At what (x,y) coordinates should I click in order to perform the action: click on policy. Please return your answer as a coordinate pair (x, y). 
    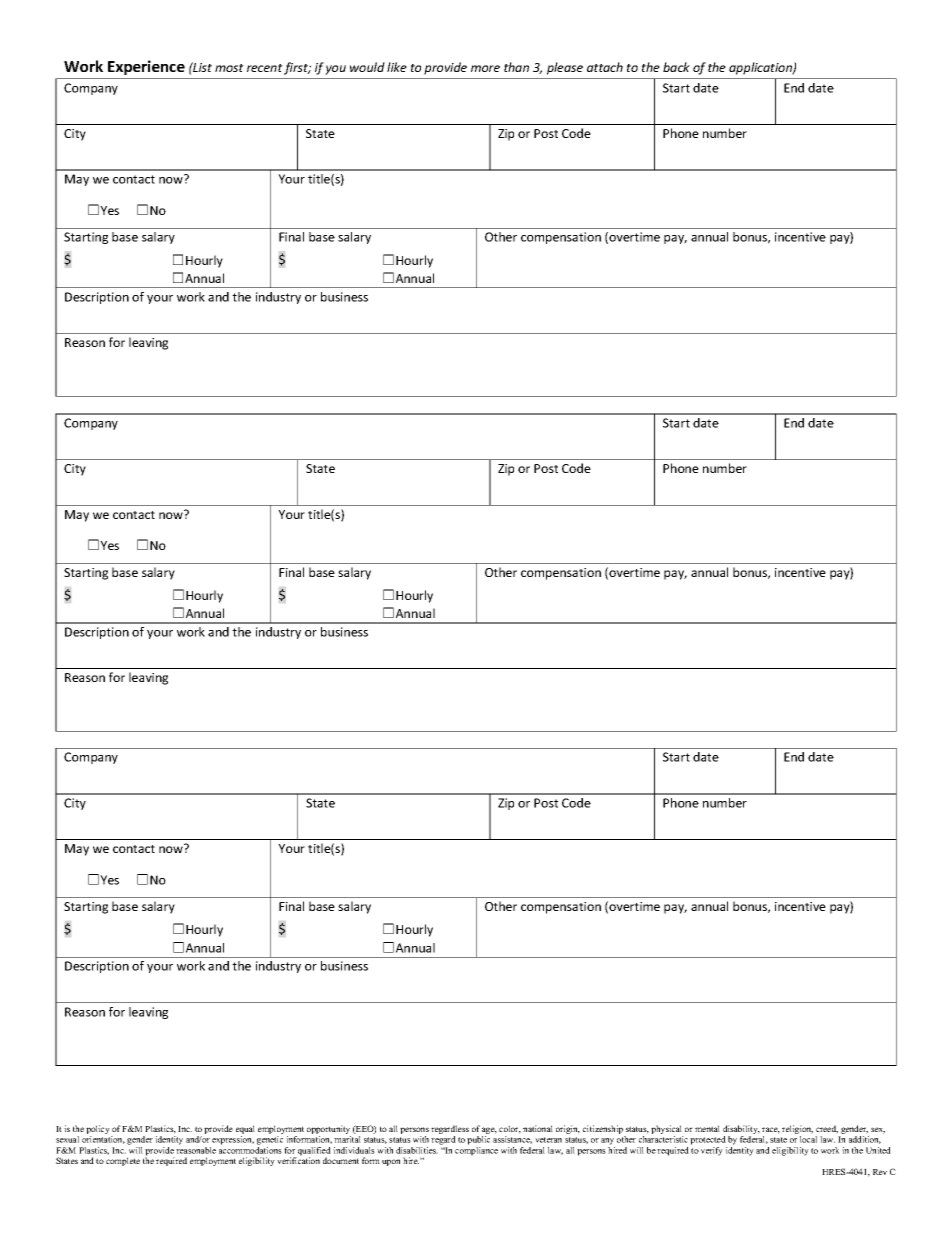
    Looking at the image, I should click on (99, 1131).
